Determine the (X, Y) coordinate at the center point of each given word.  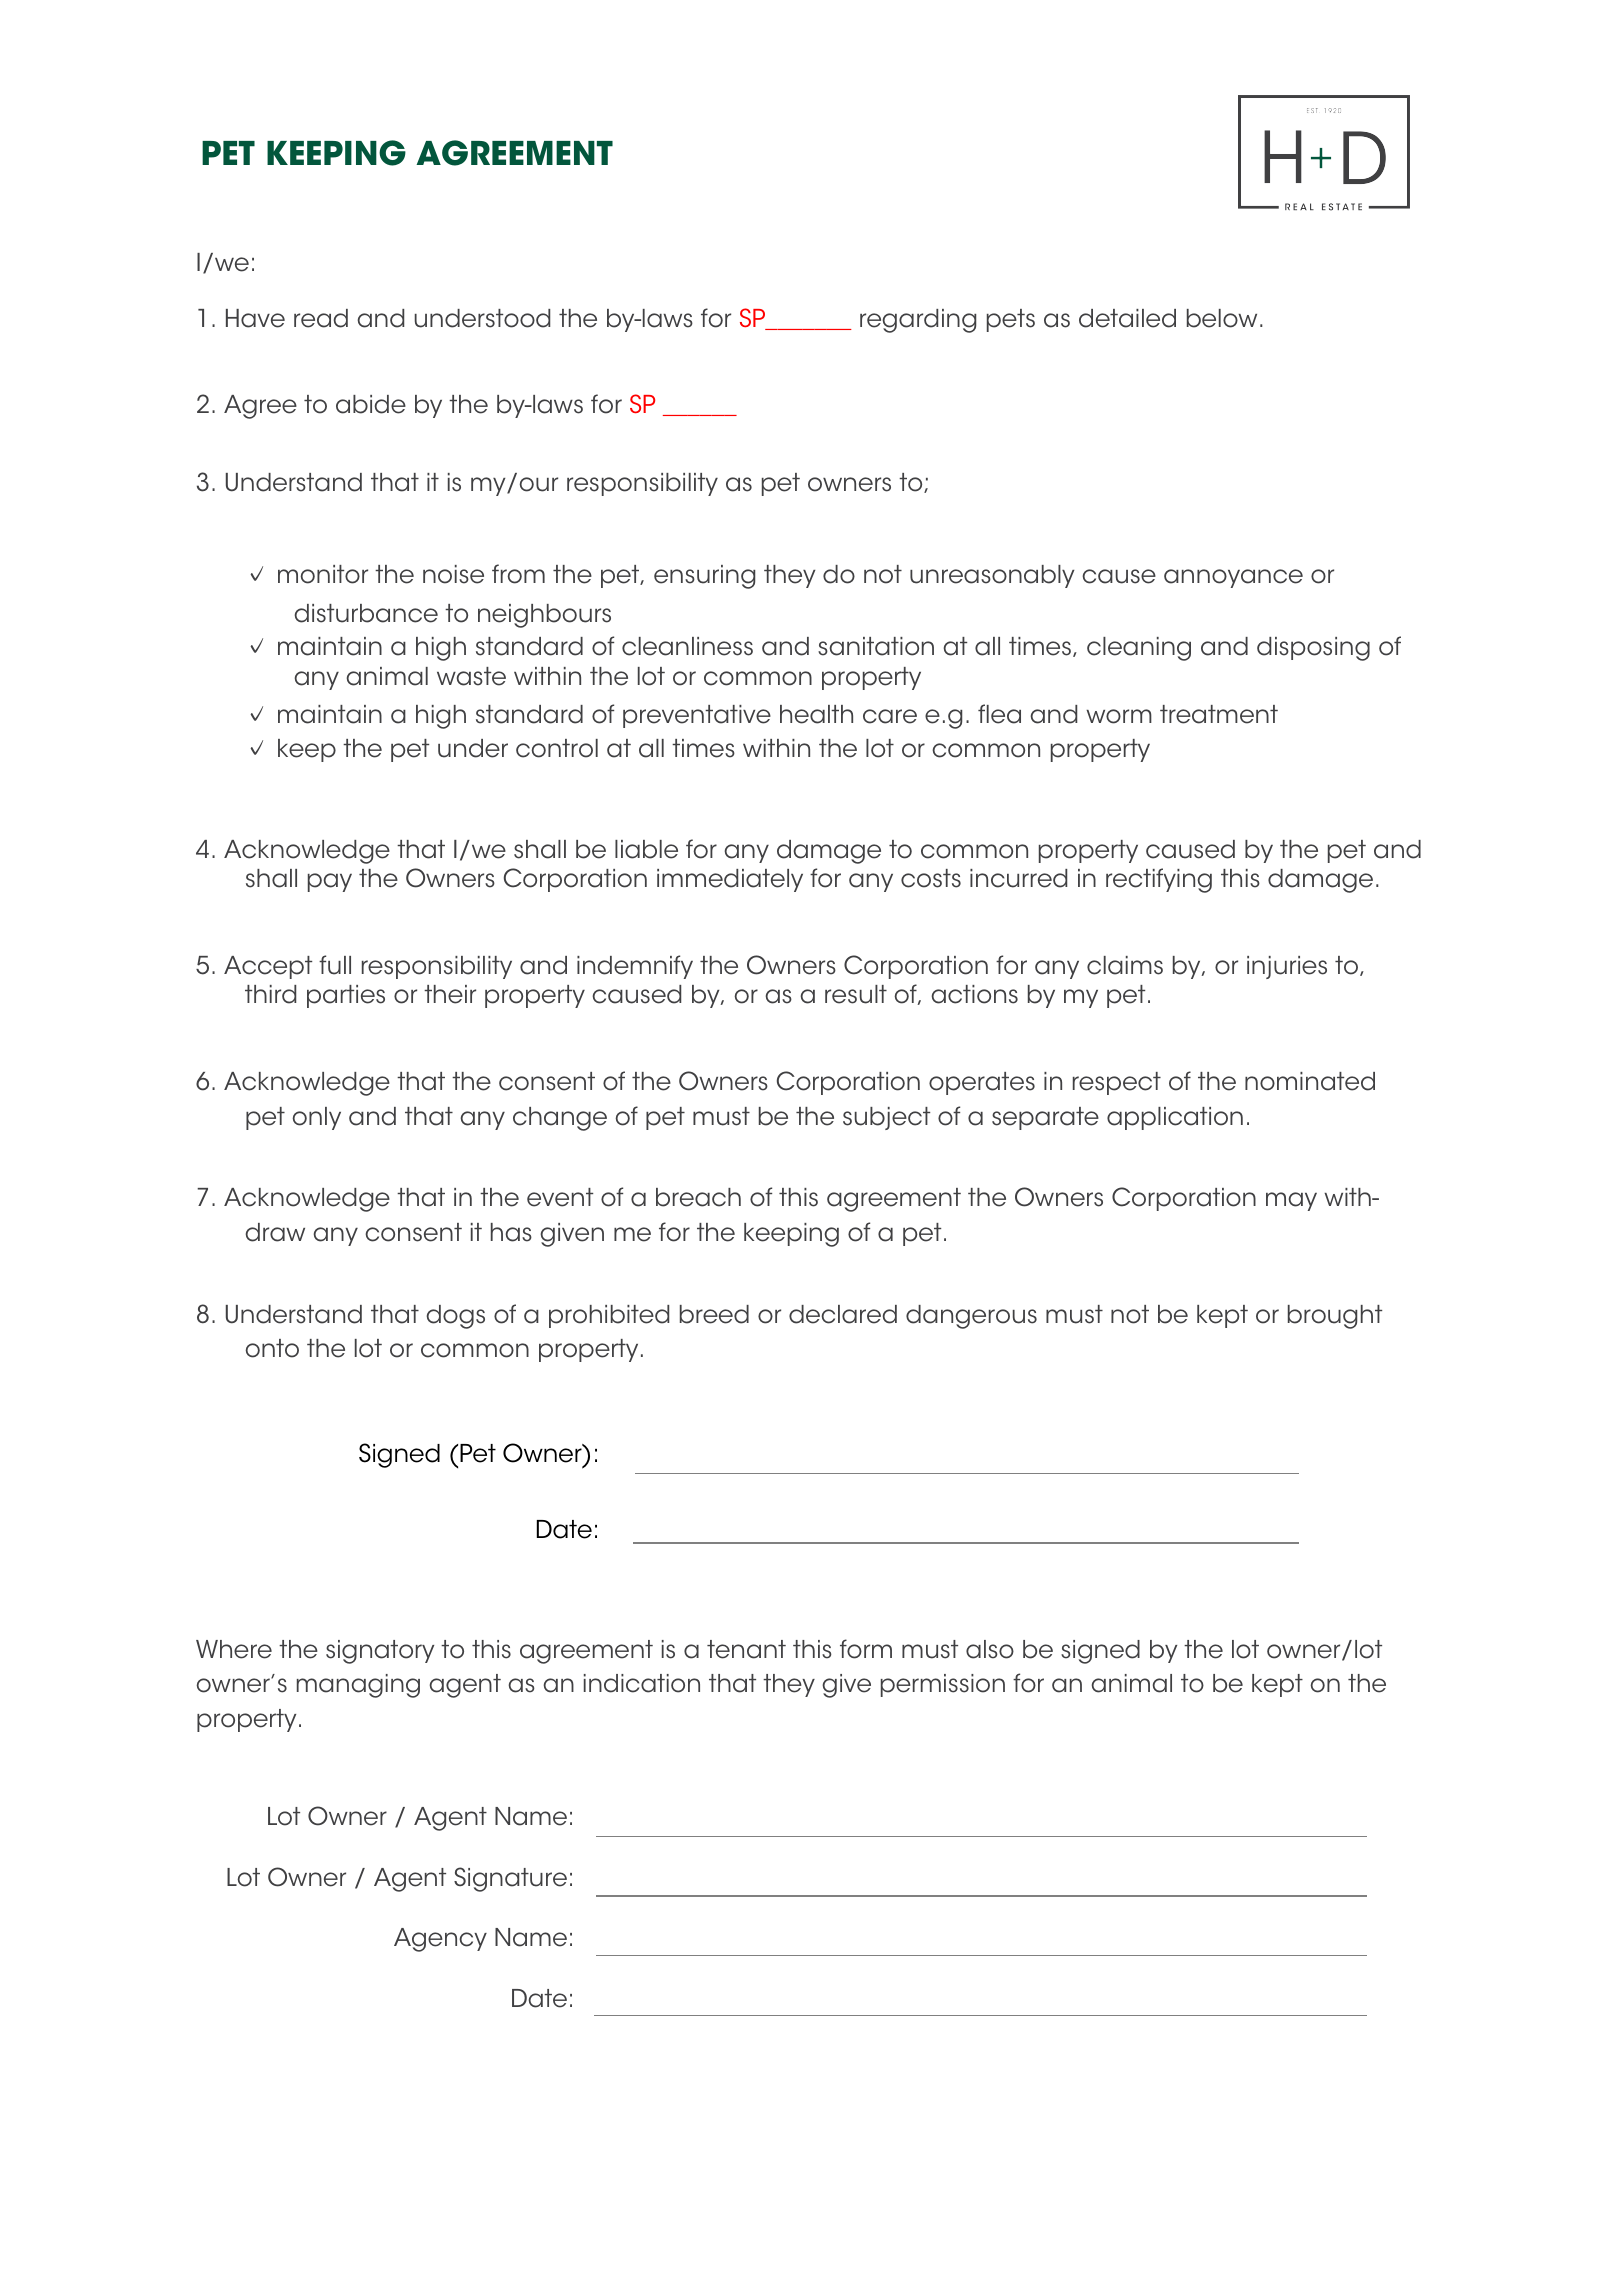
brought (1335, 1317)
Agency (440, 1940)
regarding (918, 321)
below (1222, 318)
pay (330, 882)
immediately (730, 880)
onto (272, 1348)
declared (843, 1314)
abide (371, 404)
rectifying (1159, 880)
